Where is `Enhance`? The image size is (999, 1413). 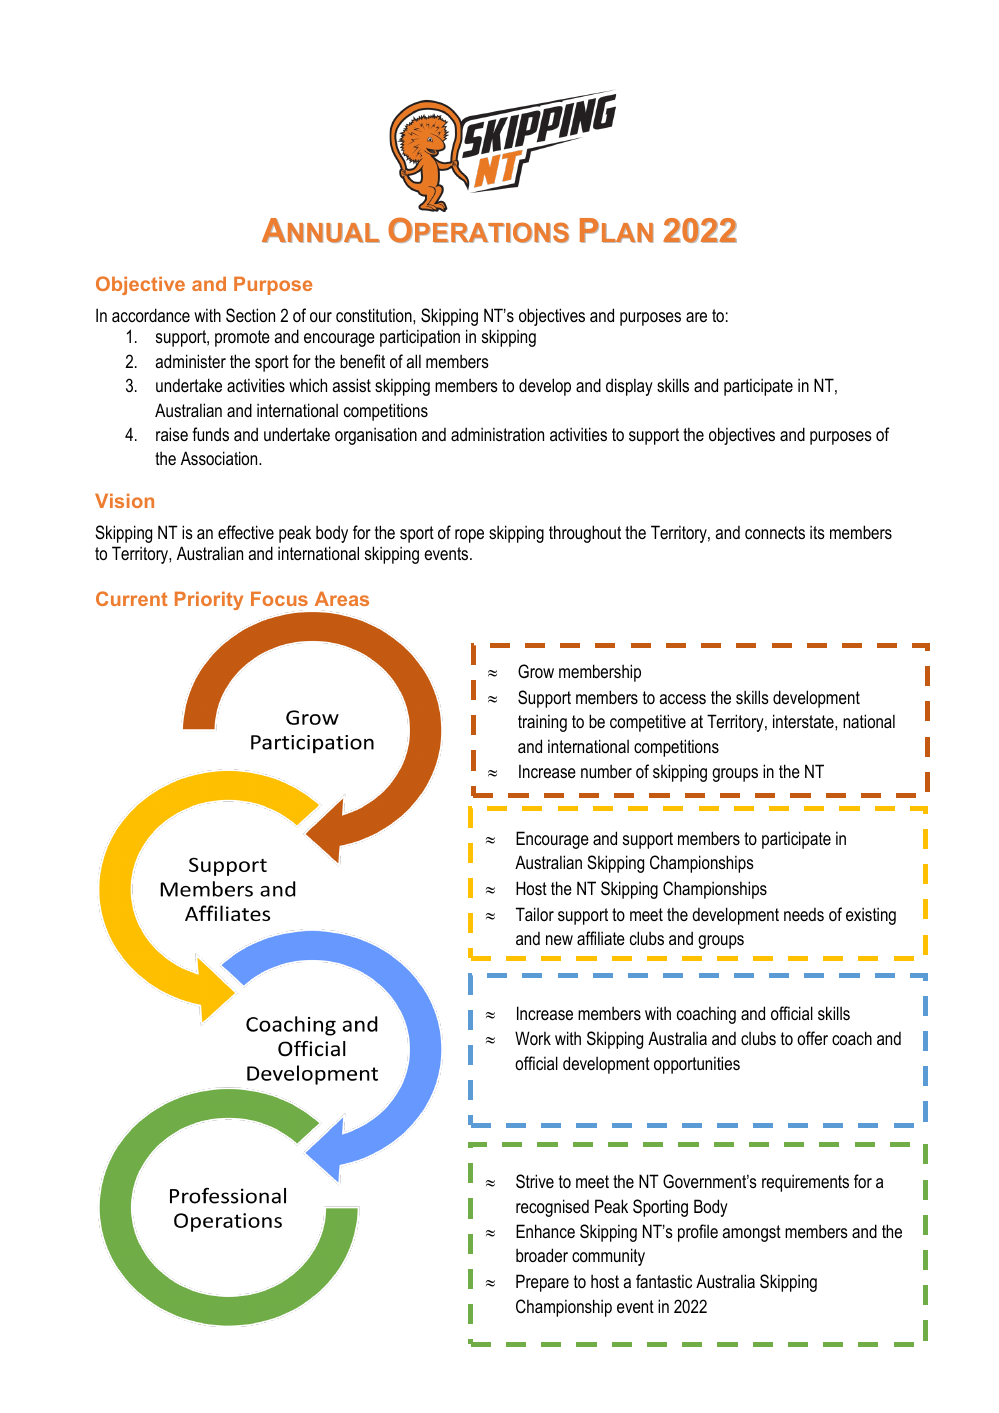
Enhance is located at coordinates (545, 1231).
